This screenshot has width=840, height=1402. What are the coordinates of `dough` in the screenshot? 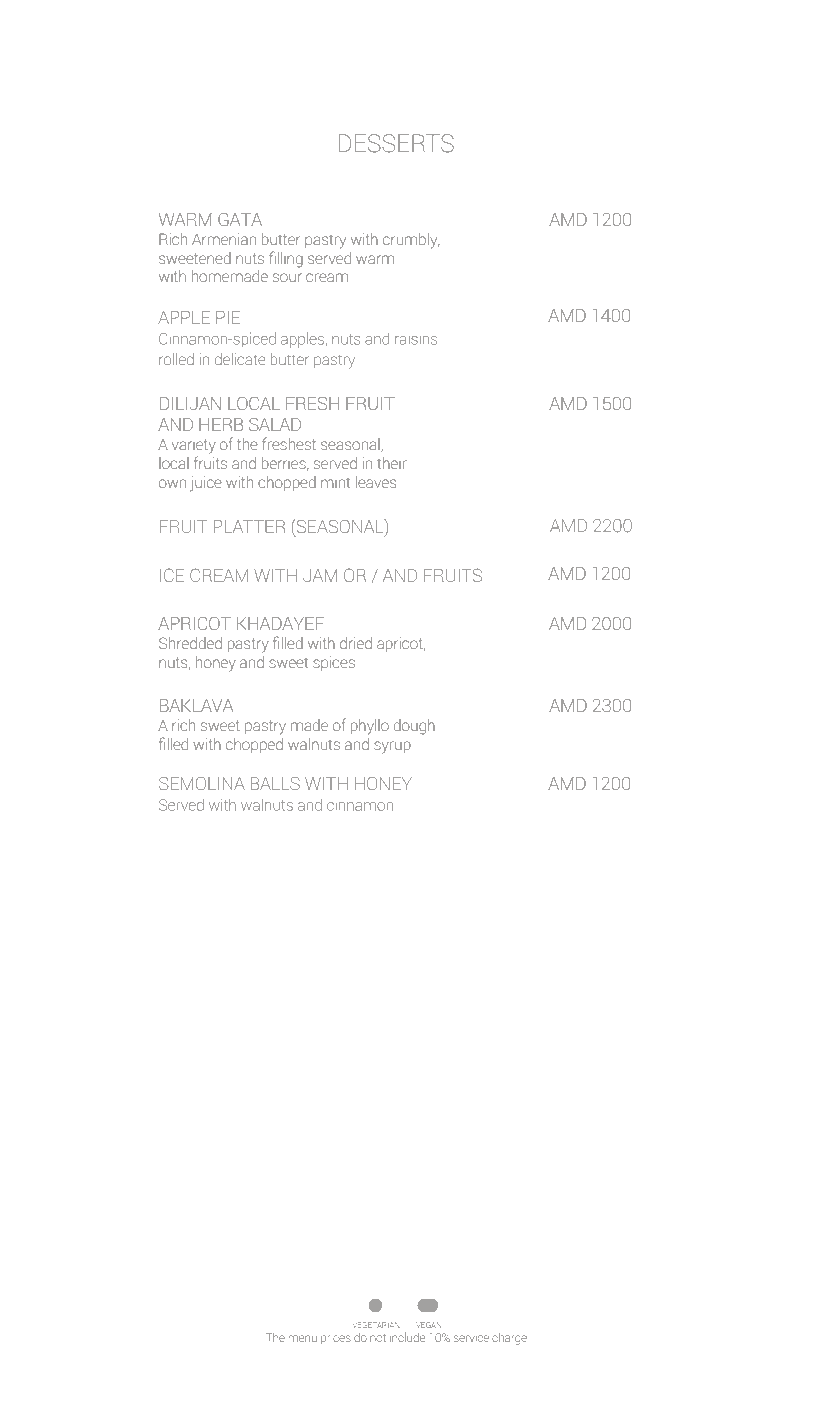 It's located at (414, 727).
